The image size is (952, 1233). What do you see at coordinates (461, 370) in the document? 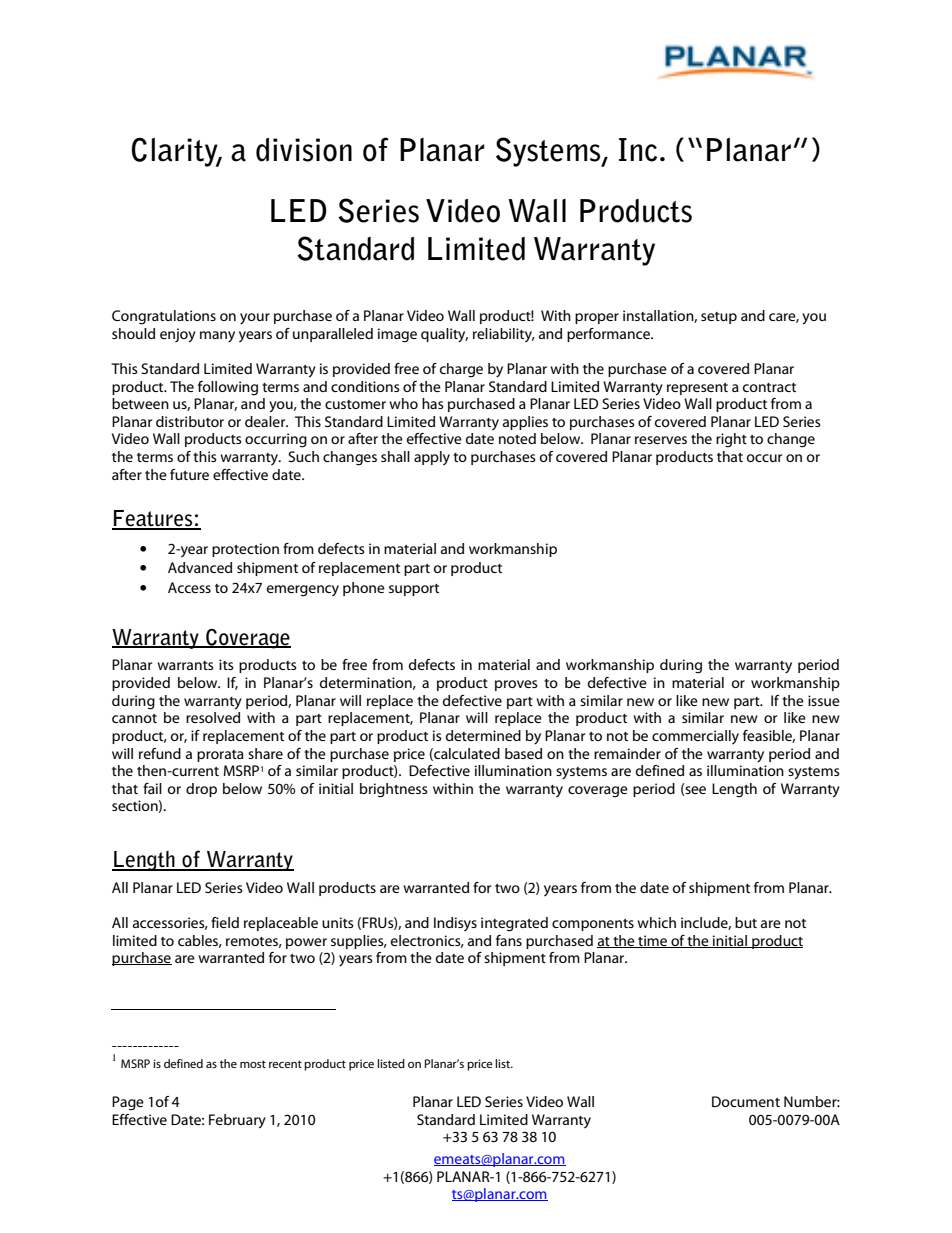
I see `charge` at bounding box center [461, 370].
